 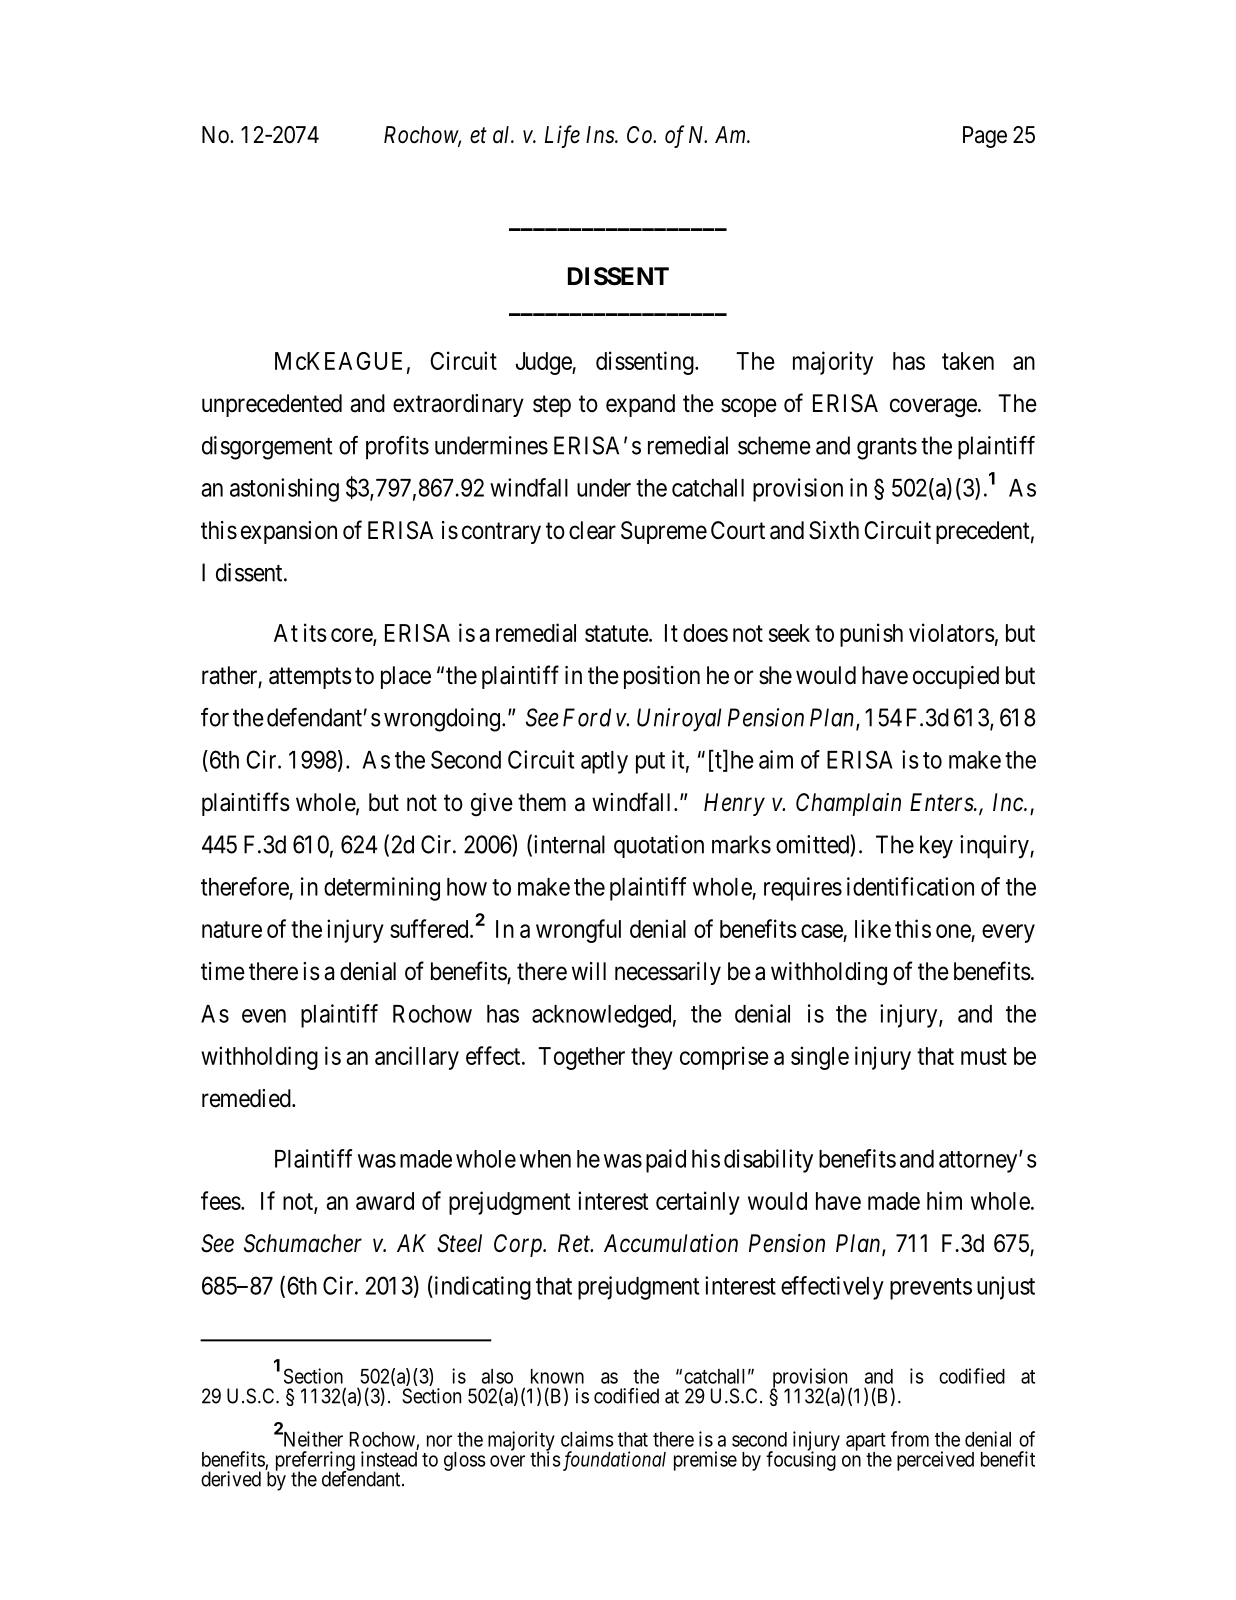 What do you see at coordinates (985, 137) in the document?
I see `Page` at bounding box center [985, 137].
